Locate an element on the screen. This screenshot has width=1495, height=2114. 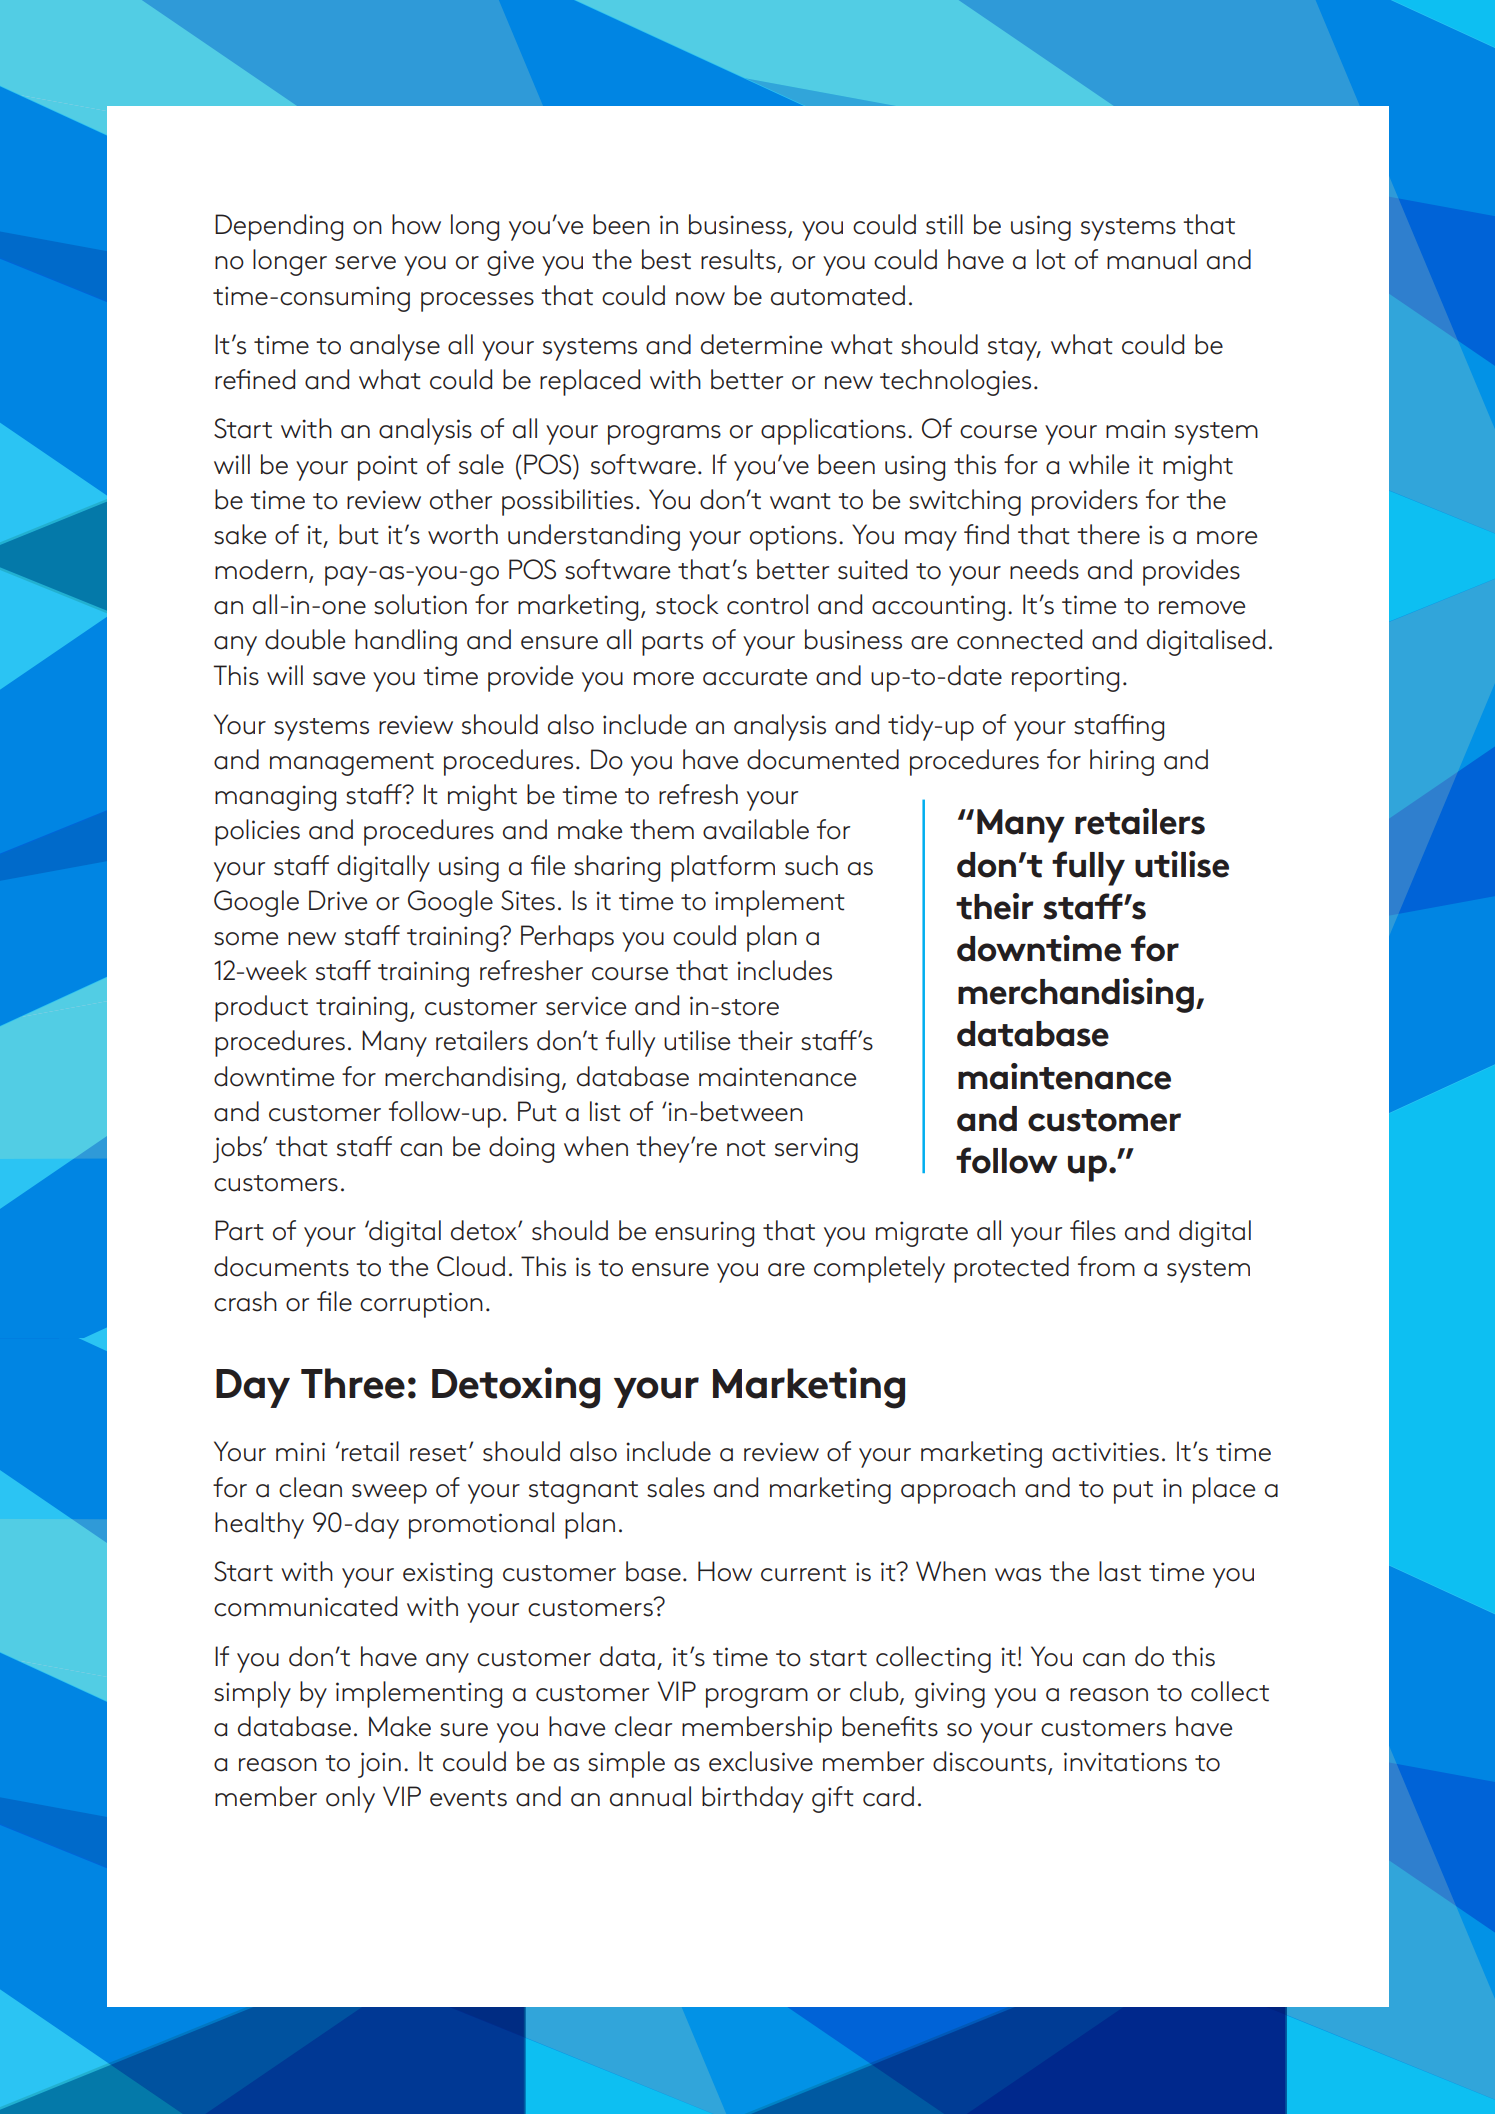
Three is located at coordinates (353, 1383).
